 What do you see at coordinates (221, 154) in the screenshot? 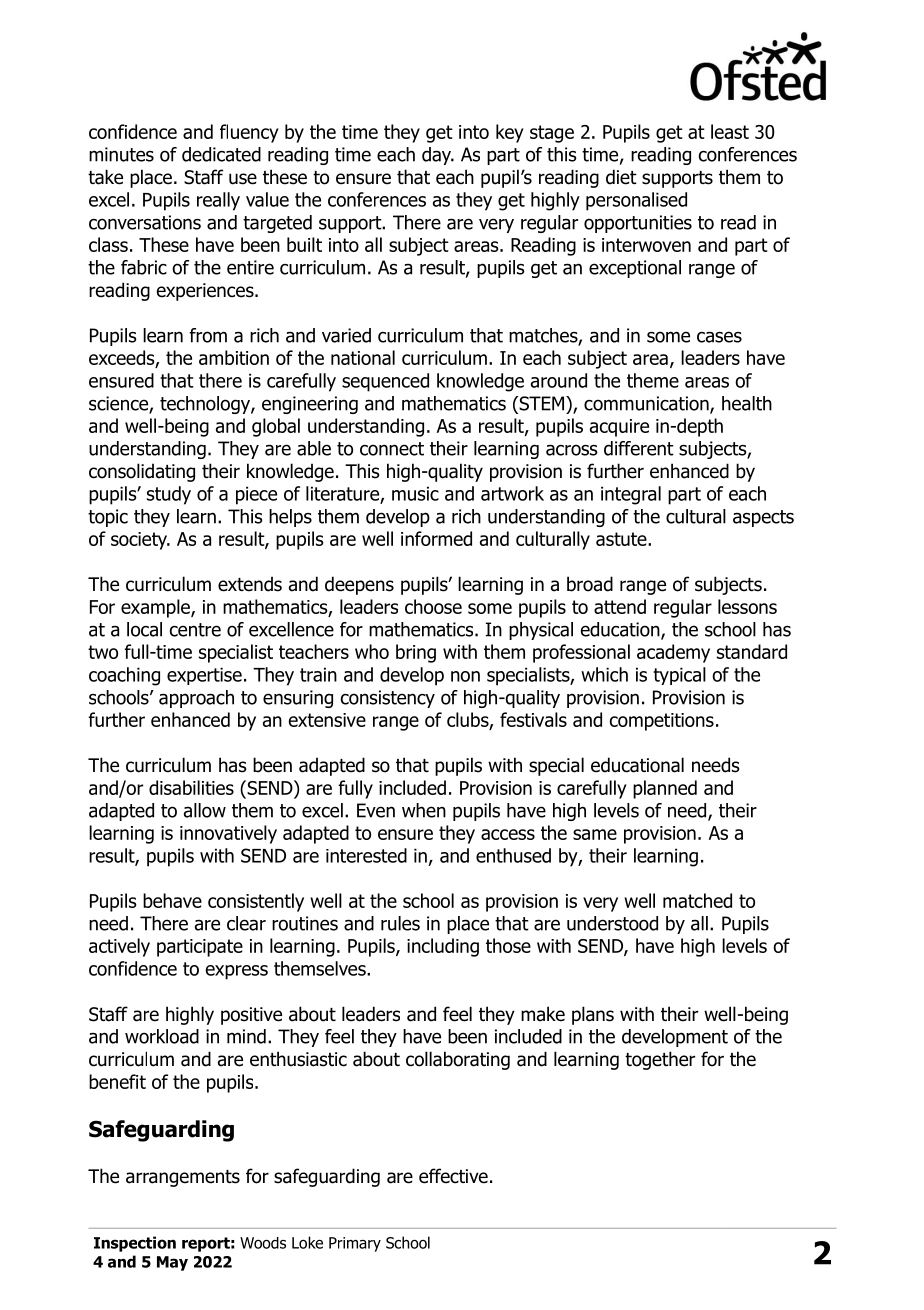
I see `dedicated` at bounding box center [221, 154].
